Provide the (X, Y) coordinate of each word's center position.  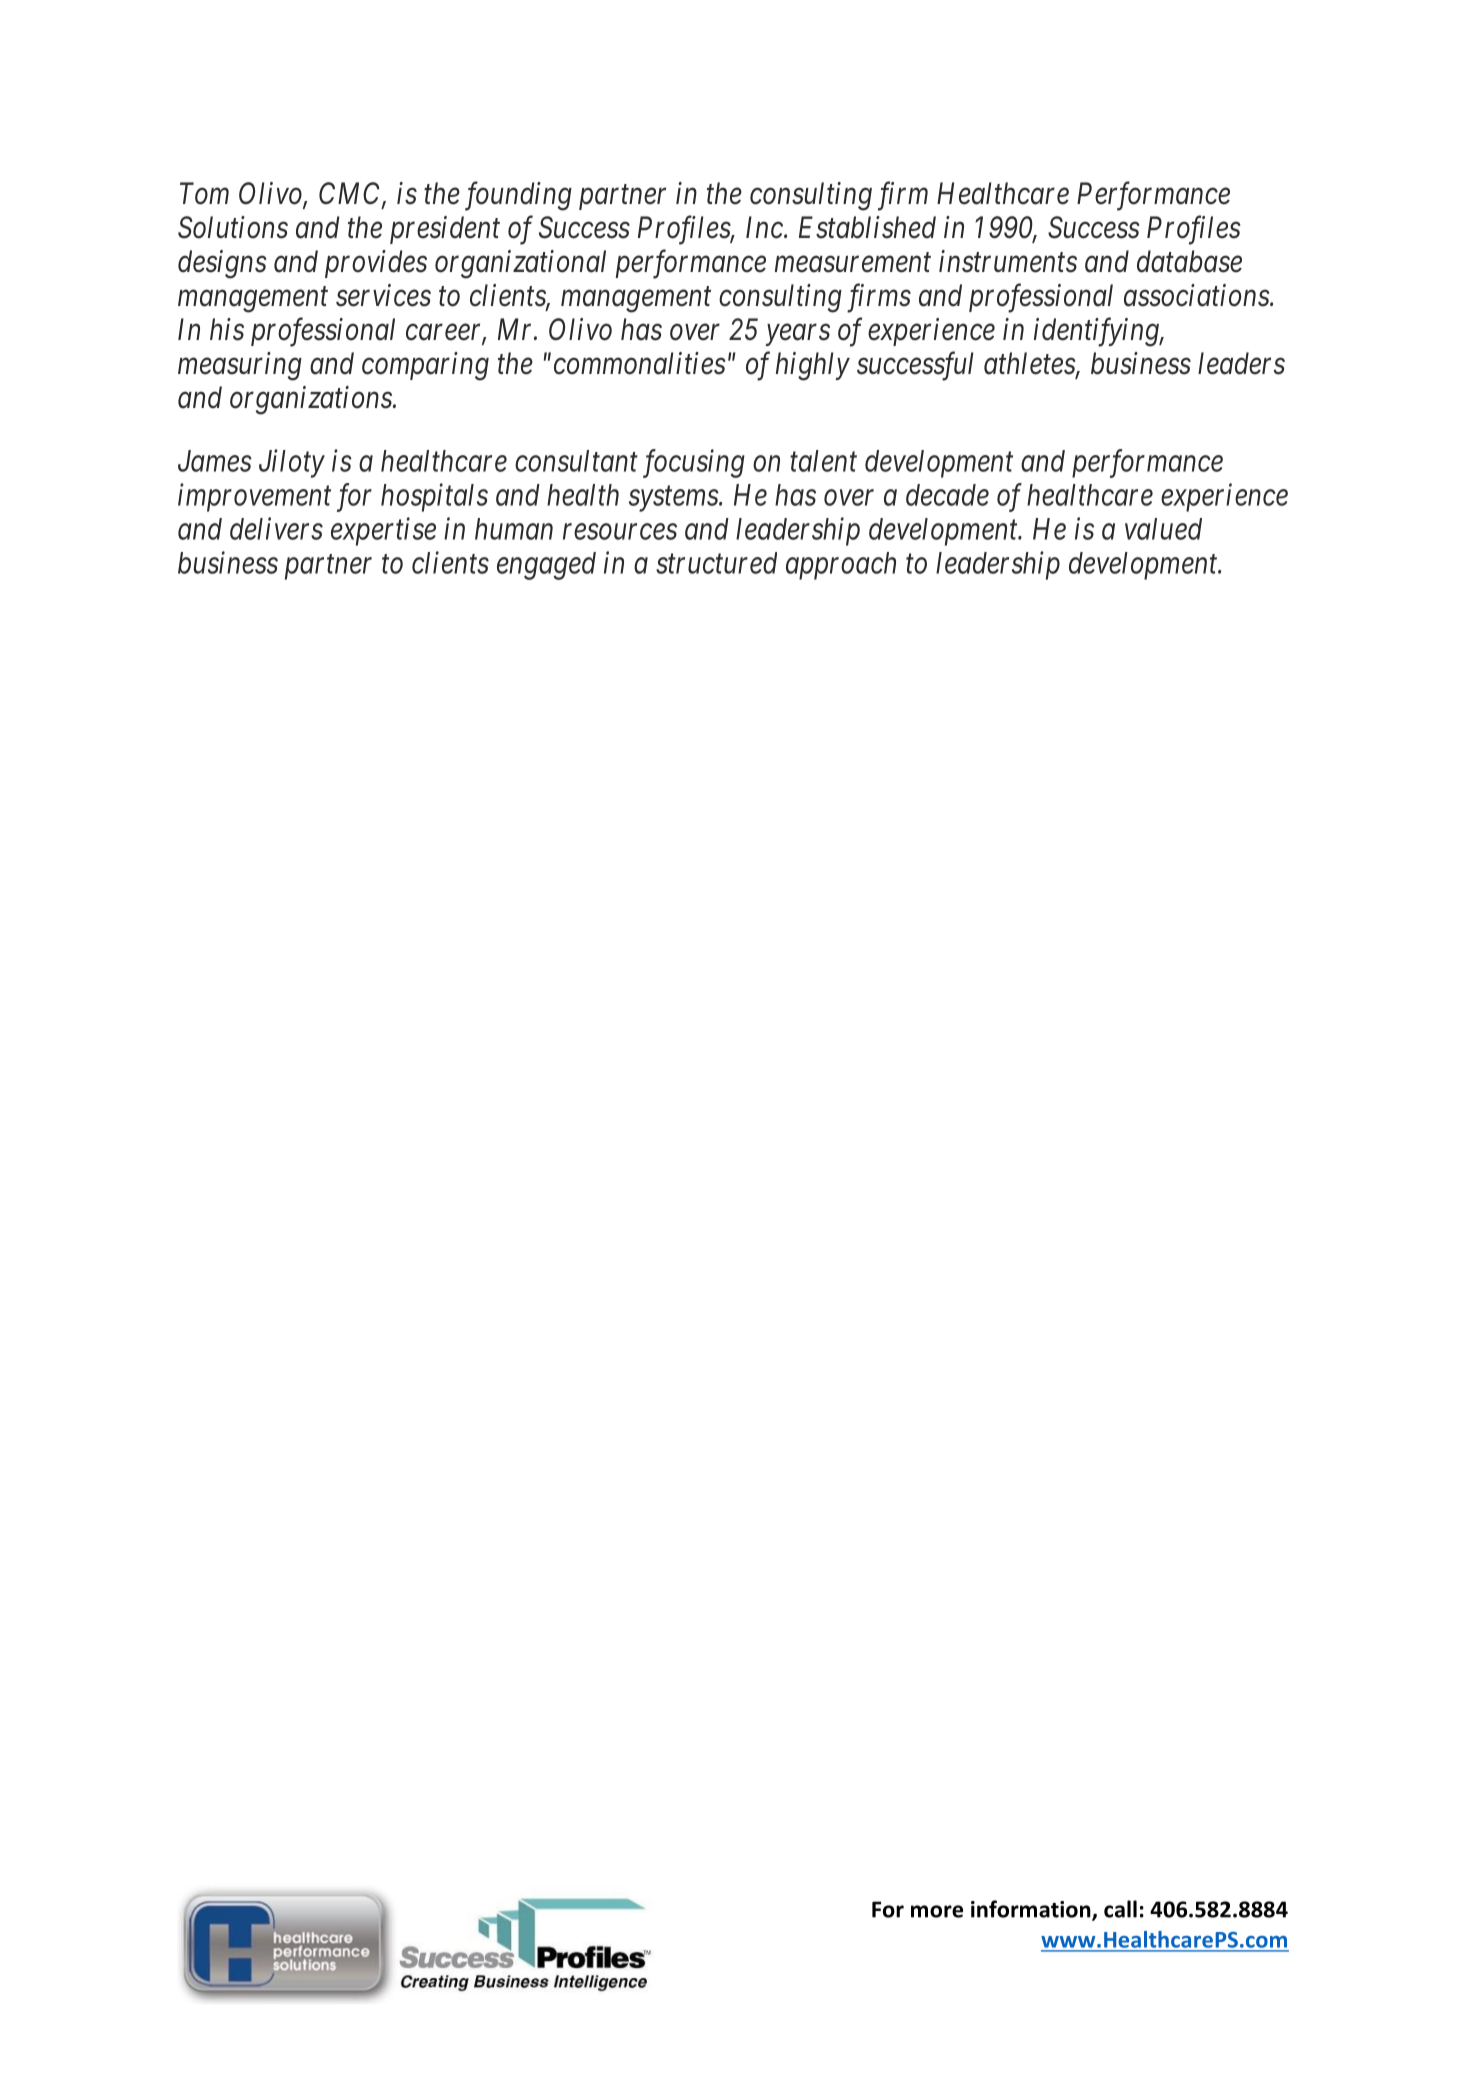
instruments (1008, 261)
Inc (765, 227)
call (1120, 1909)
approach (841, 566)
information (1032, 1910)
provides (376, 264)
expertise (383, 532)
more (937, 1911)
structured (716, 563)
